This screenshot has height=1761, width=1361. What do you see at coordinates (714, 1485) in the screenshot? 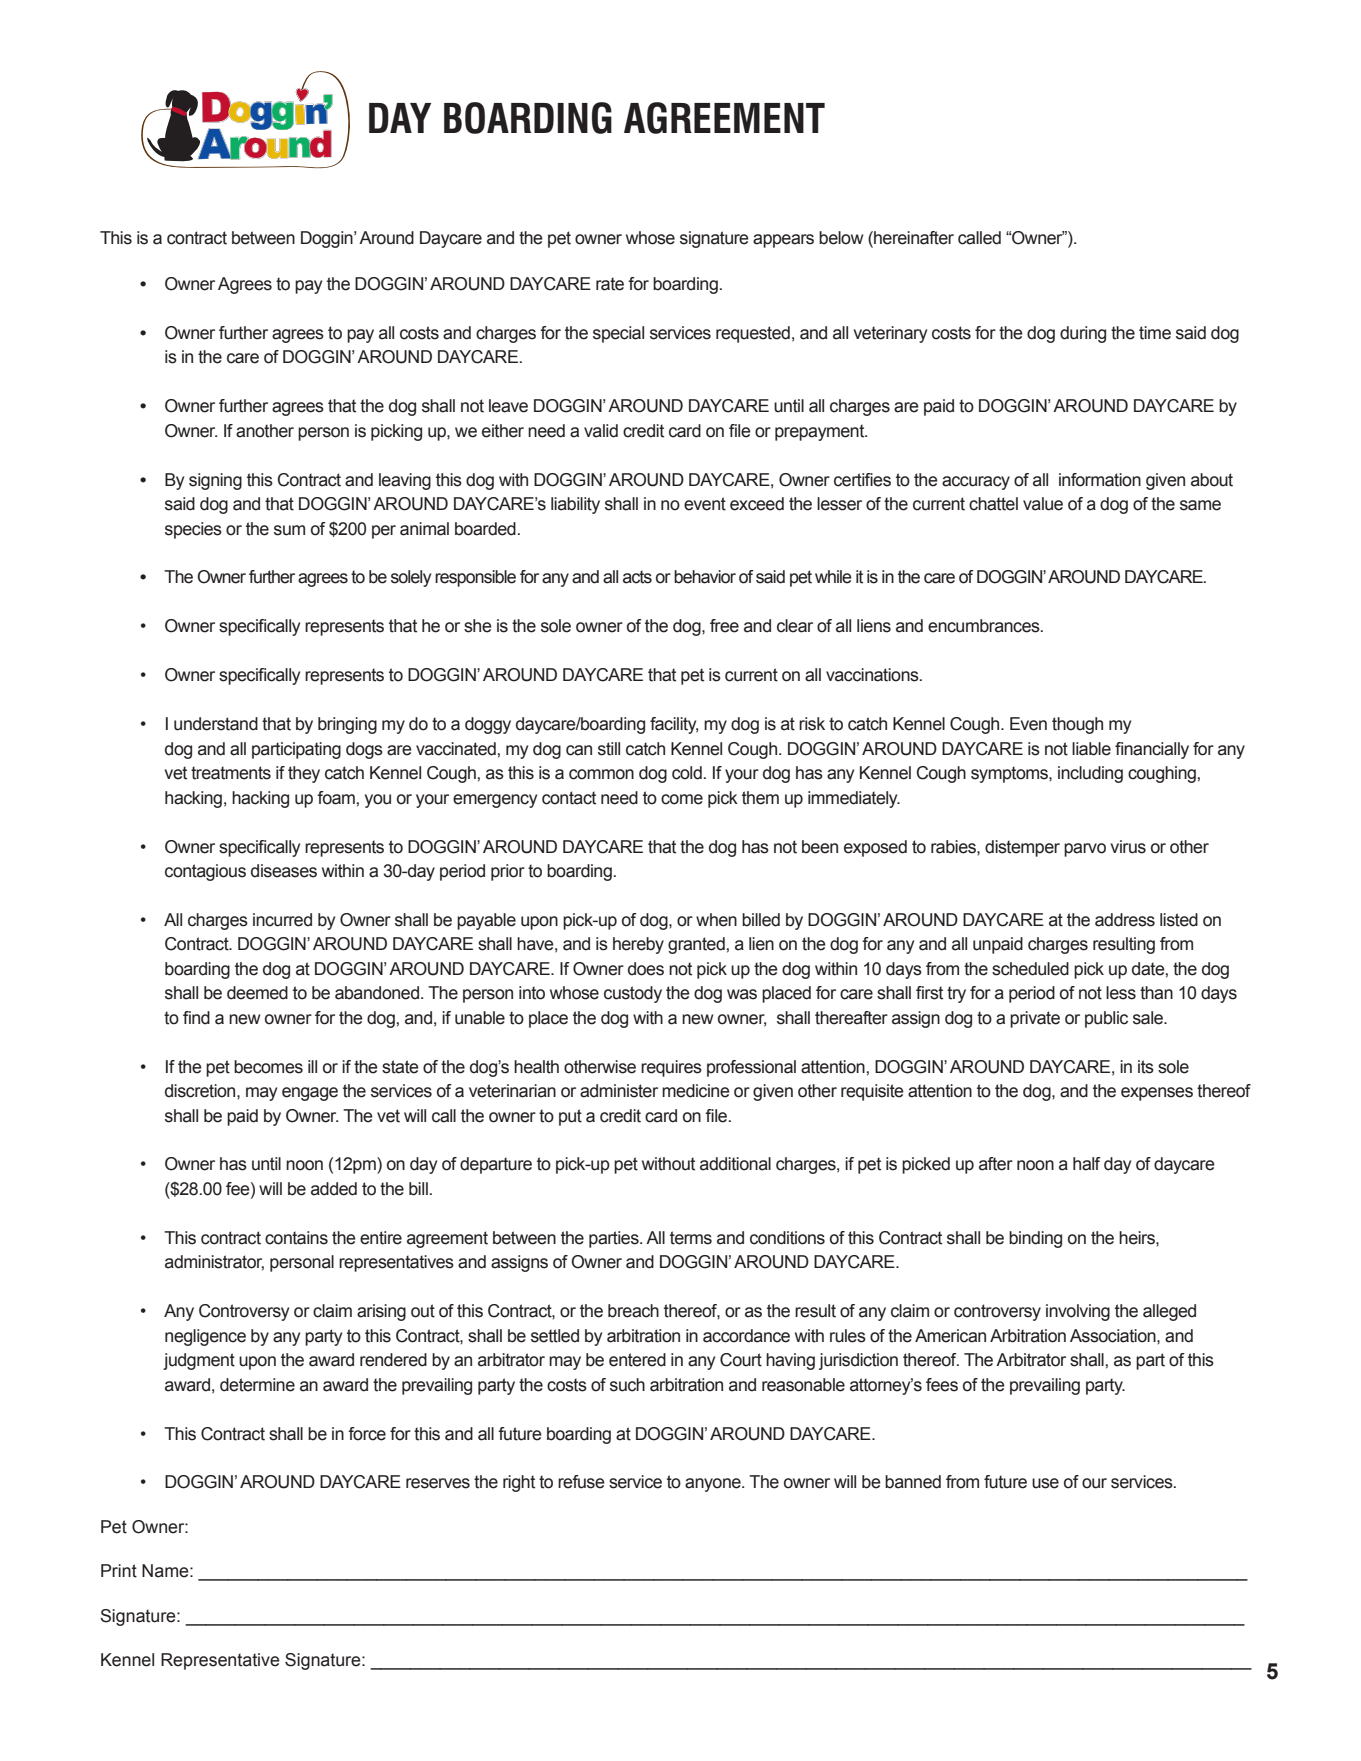
I see `anyone` at bounding box center [714, 1485].
